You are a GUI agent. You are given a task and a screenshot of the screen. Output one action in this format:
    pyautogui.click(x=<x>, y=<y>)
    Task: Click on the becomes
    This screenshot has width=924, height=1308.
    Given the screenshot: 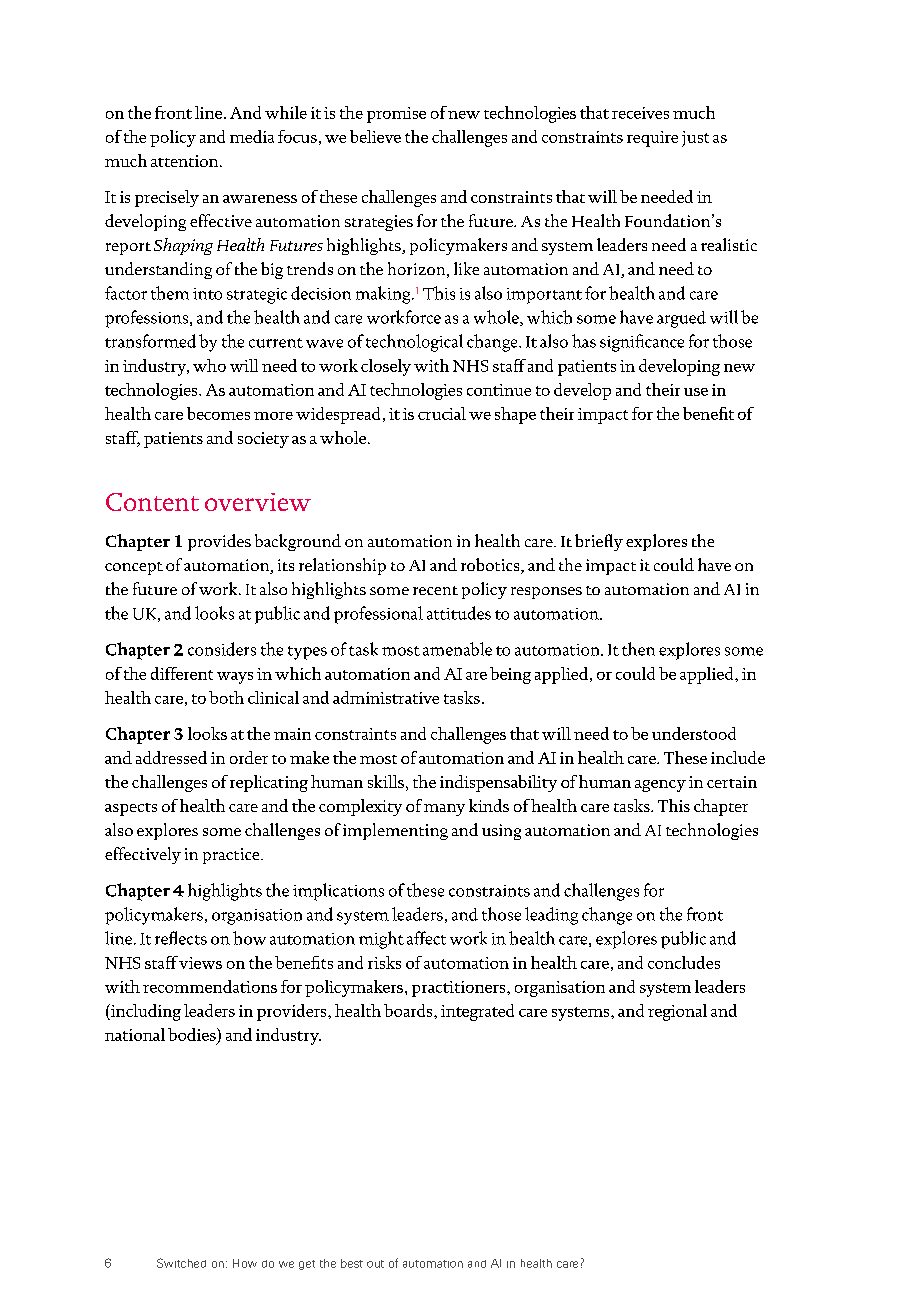 What is the action you would take?
    pyautogui.click(x=218, y=413)
